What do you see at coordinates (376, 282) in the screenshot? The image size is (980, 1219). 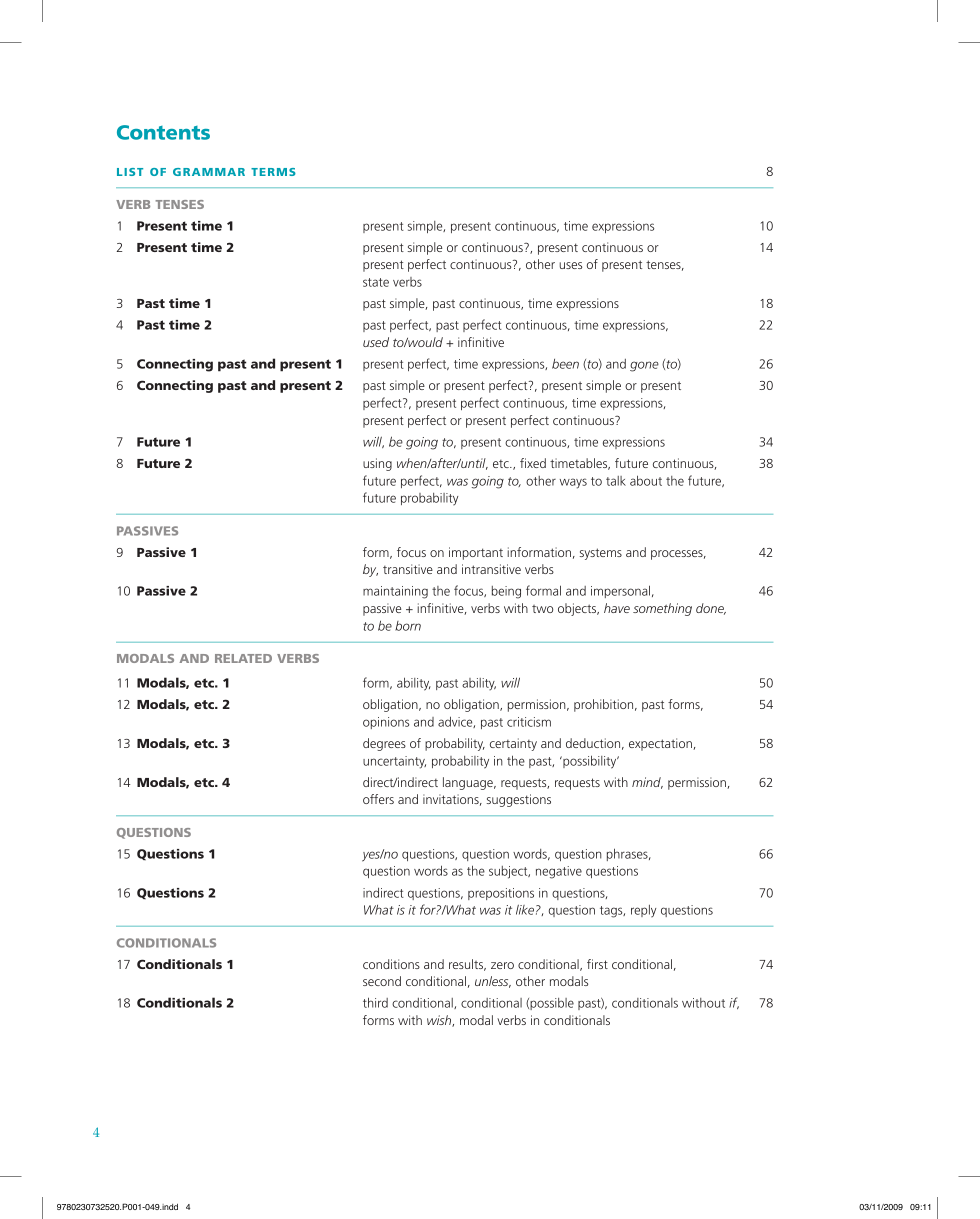 I see `state` at bounding box center [376, 282].
